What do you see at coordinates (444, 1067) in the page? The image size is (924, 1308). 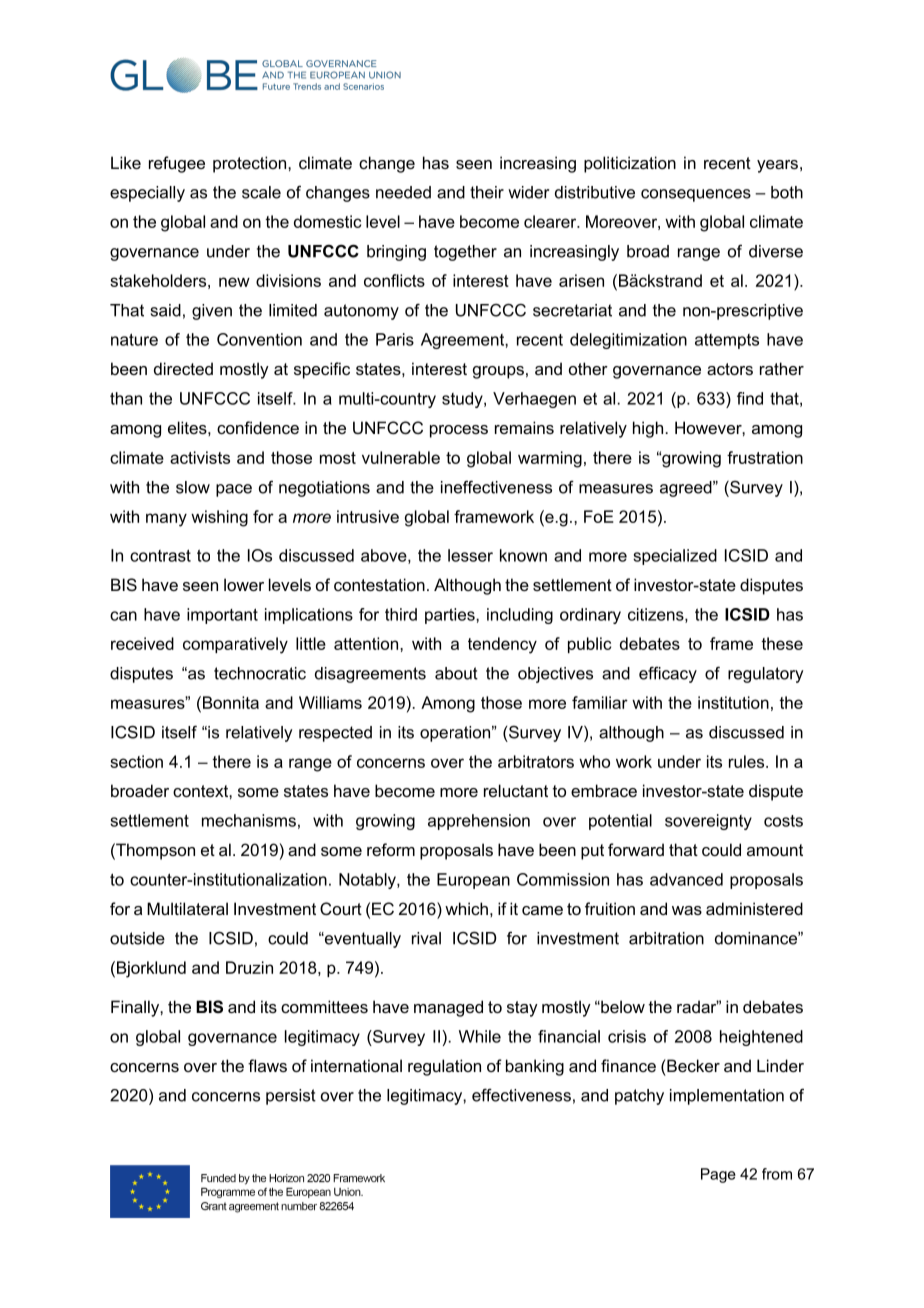 I see `regulation` at bounding box center [444, 1067].
